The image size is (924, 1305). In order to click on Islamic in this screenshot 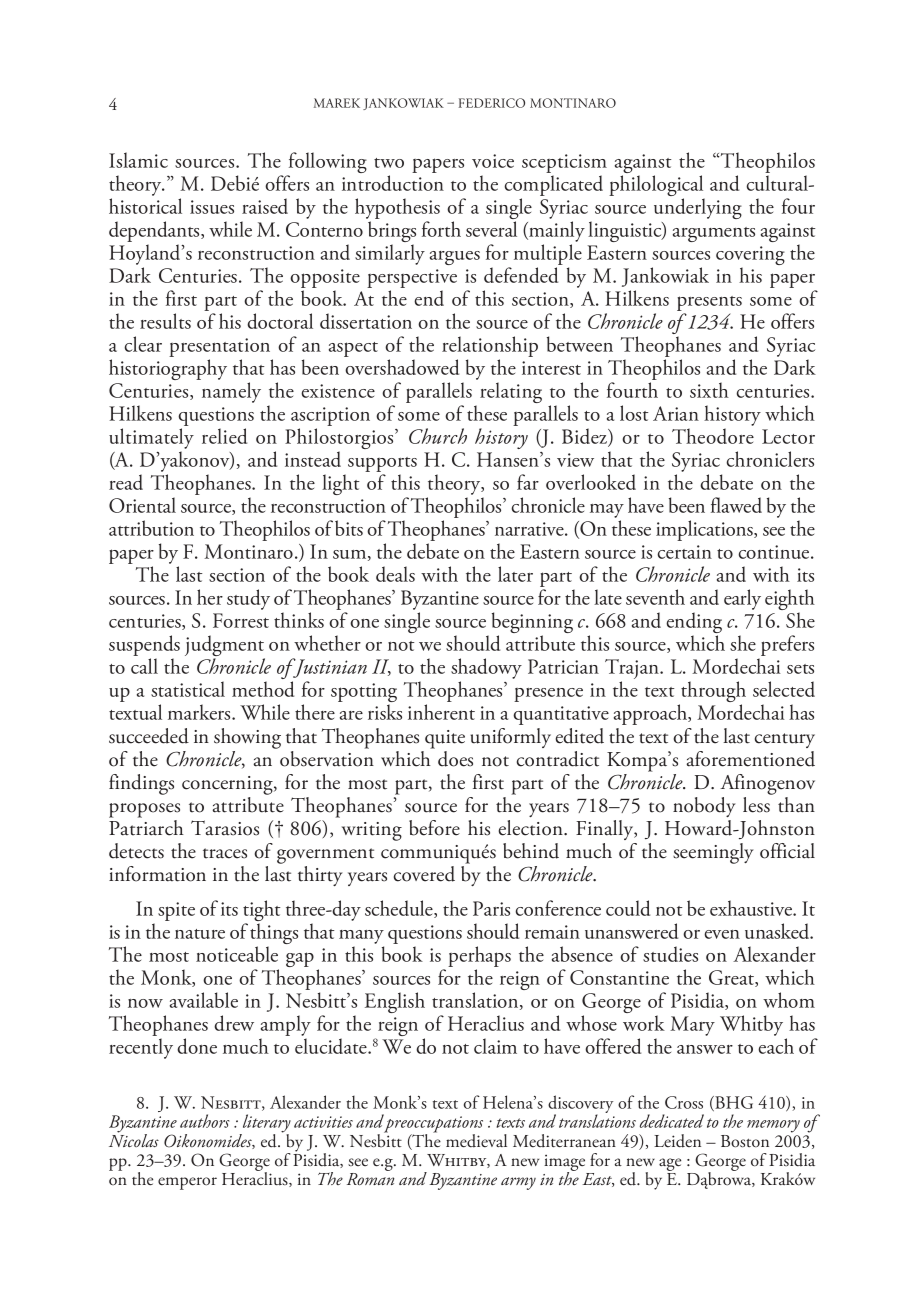, I will do `click(138, 160)`.
